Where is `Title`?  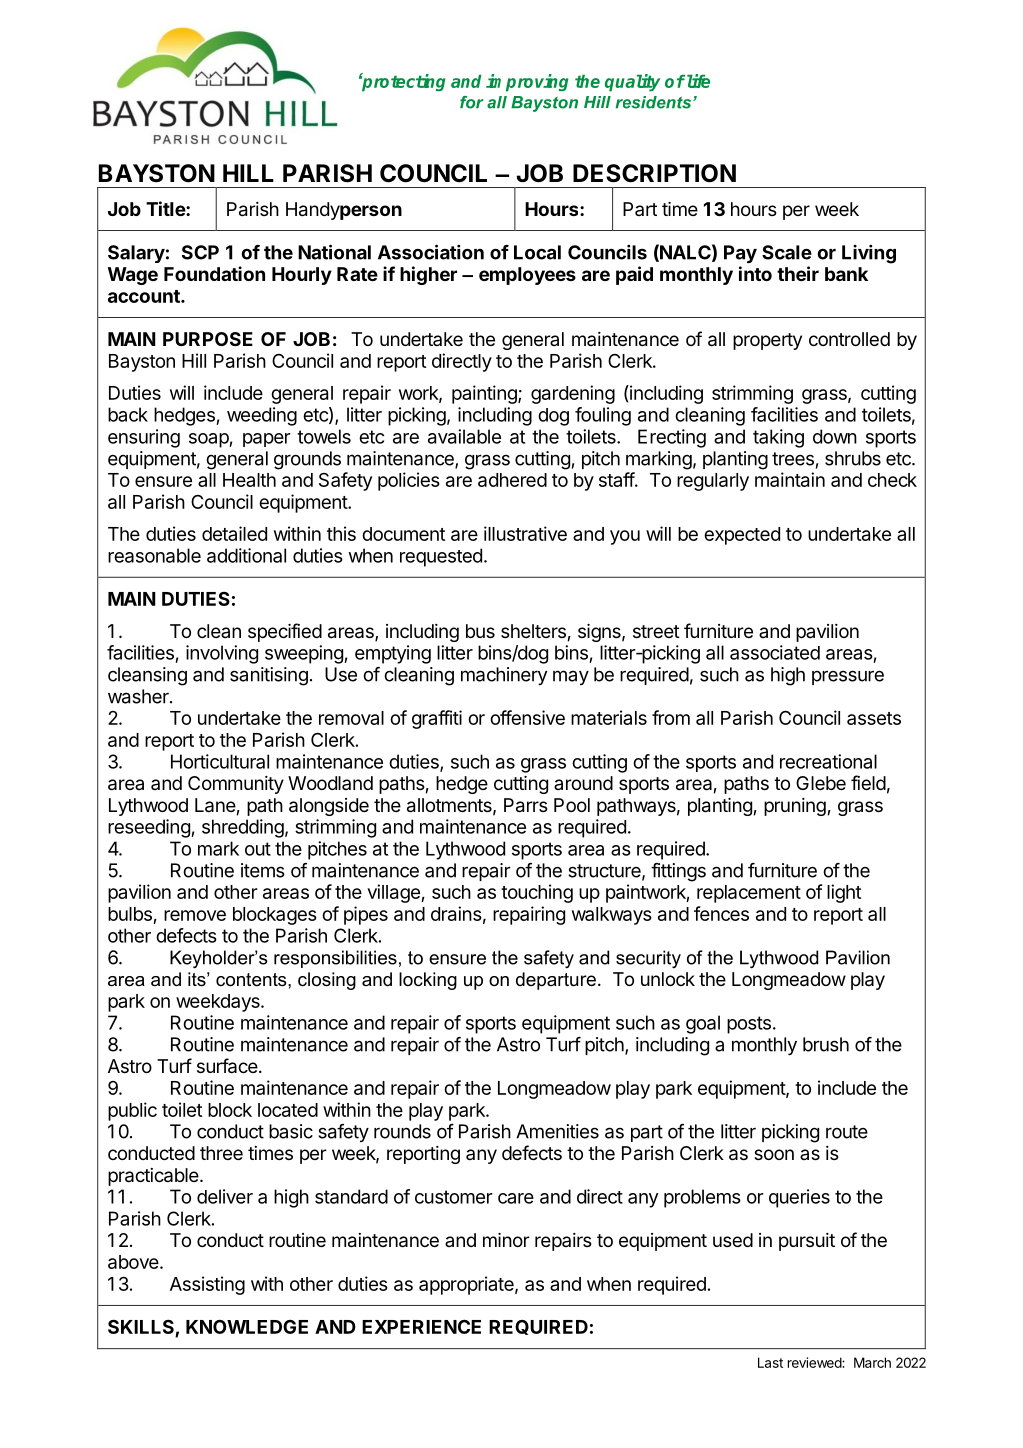 Title is located at coordinates (166, 208).
